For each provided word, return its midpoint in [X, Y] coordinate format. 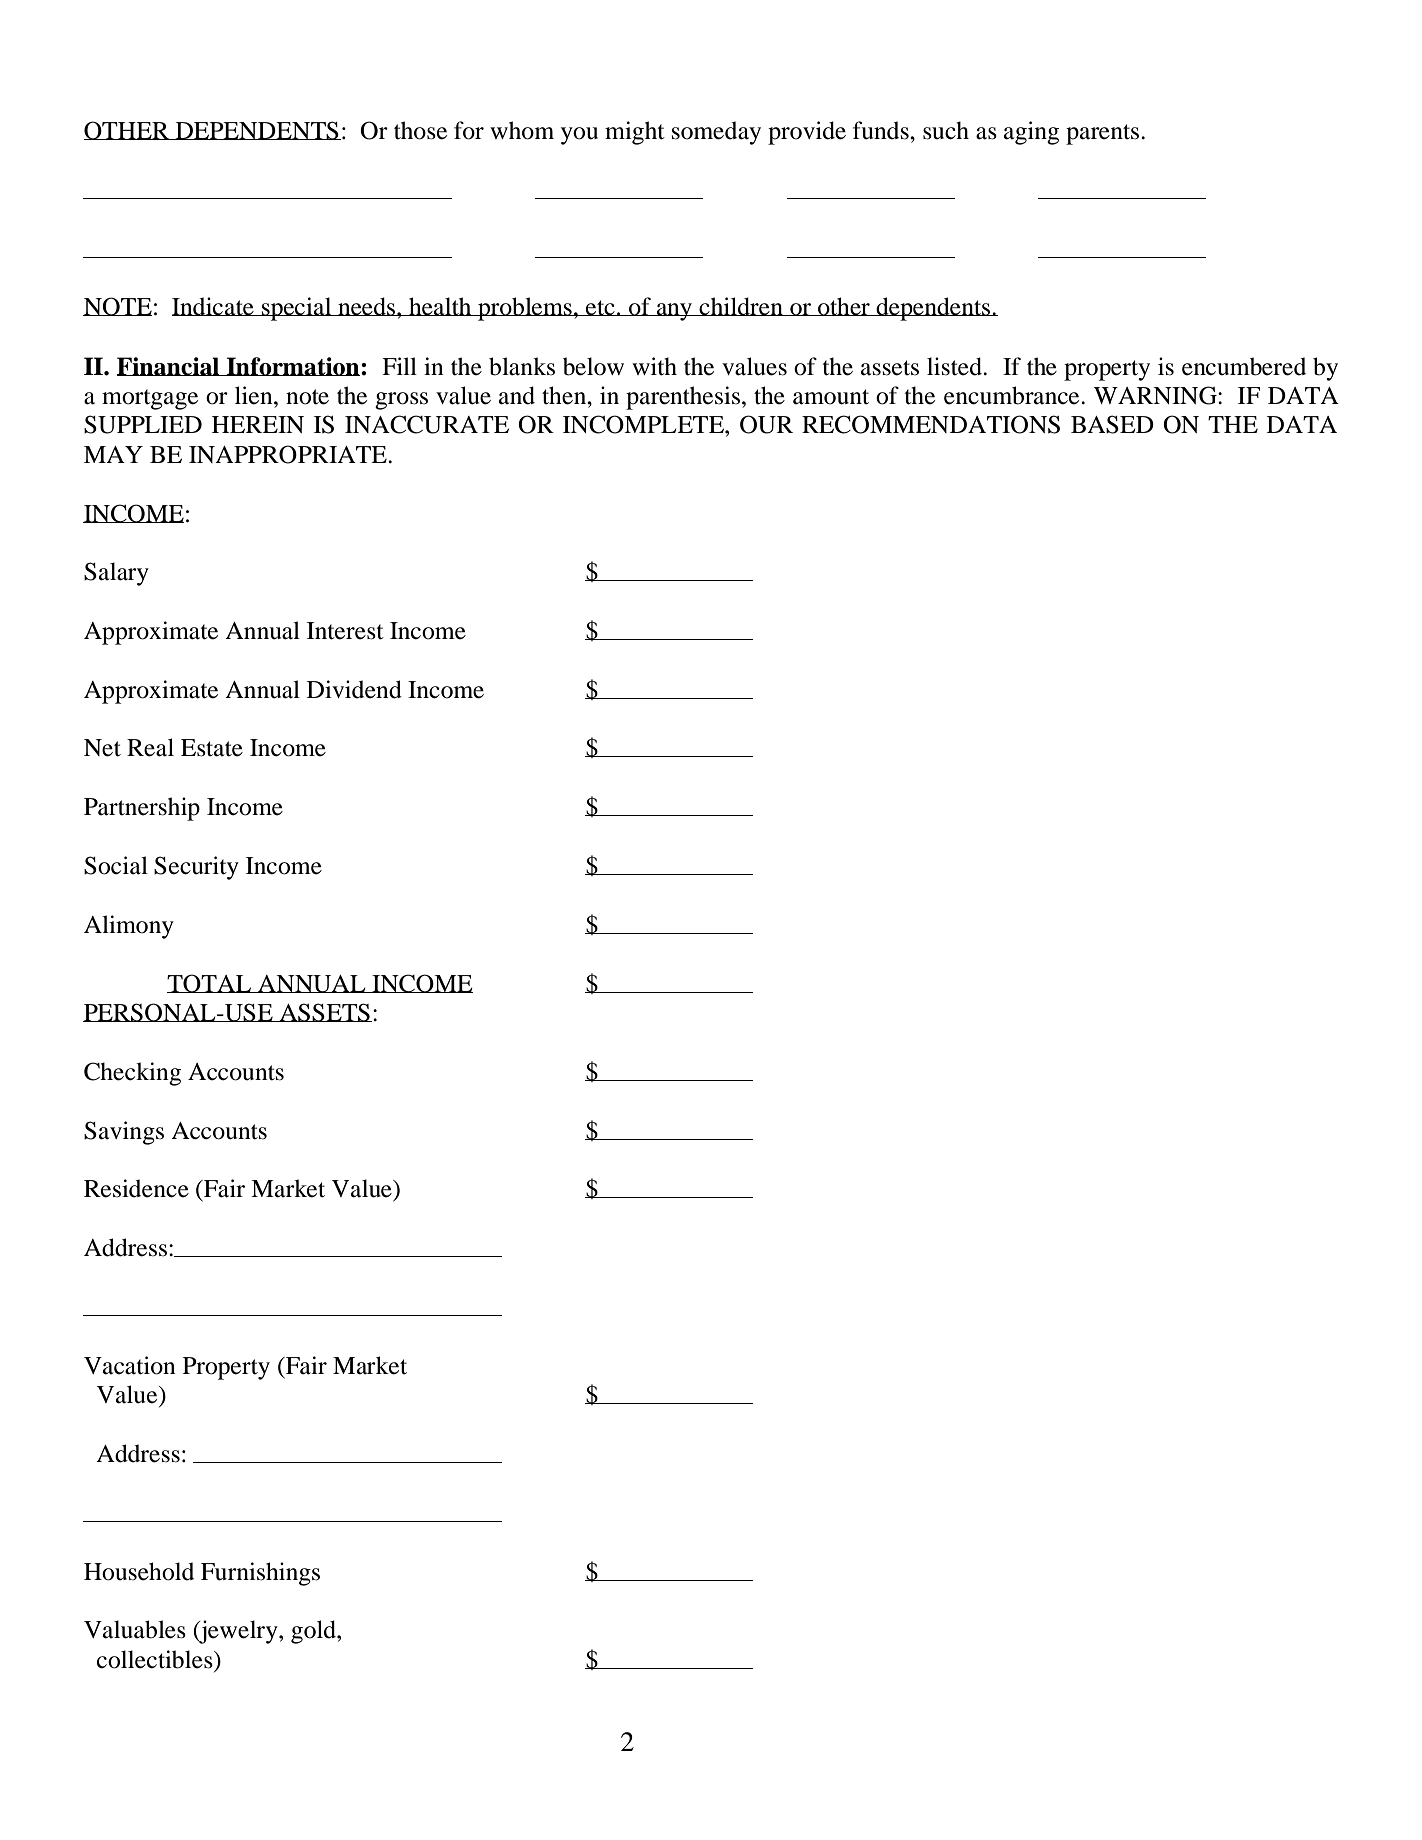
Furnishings [260, 1574]
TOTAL [210, 983]
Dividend [354, 689]
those [420, 130]
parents [1104, 134]
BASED [1112, 424]
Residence [136, 1188]
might [635, 133]
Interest [345, 631]
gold [314, 1632]
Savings [124, 1133]
